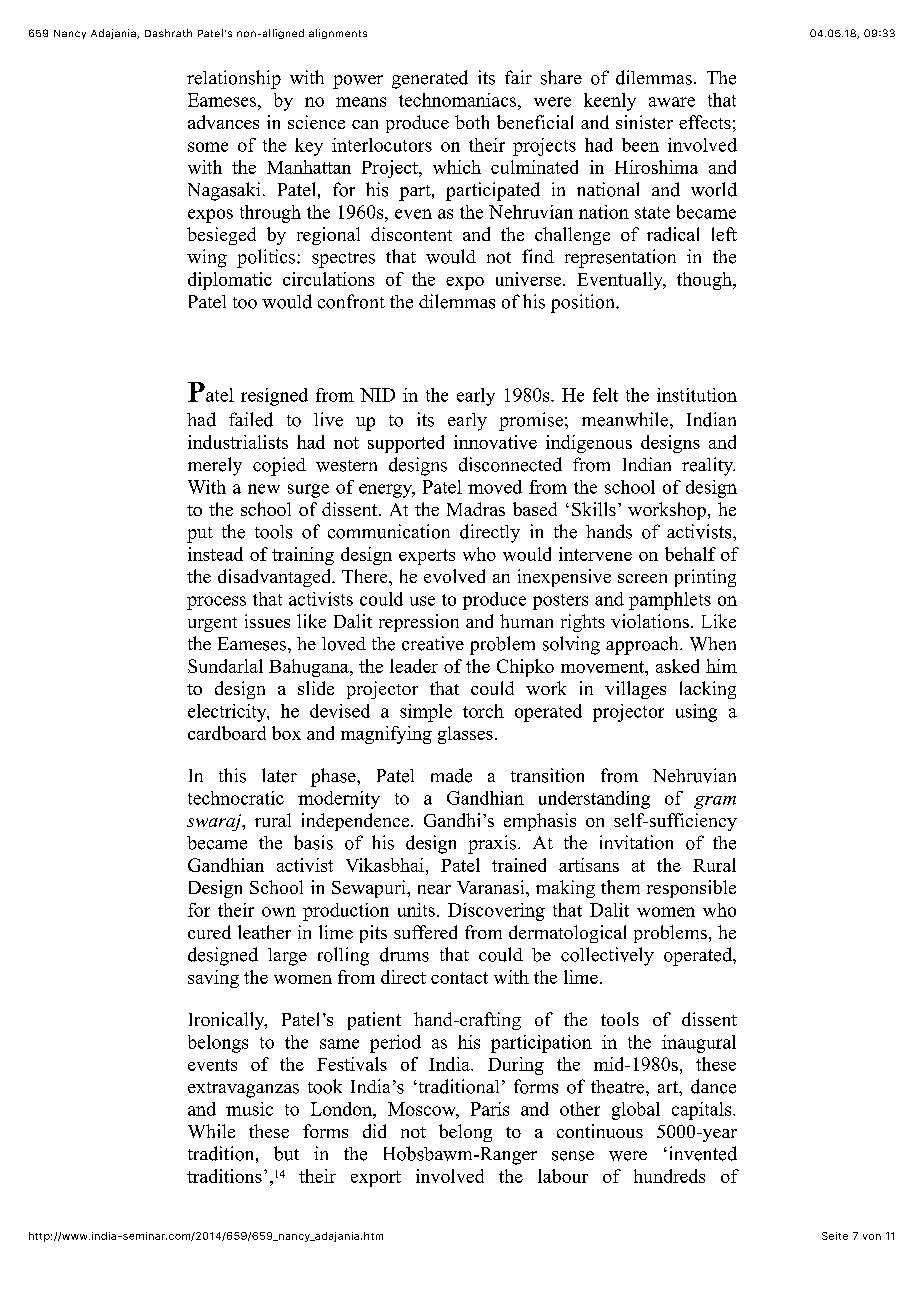 The image size is (924, 1308). I want to click on effects, so click(705, 122).
